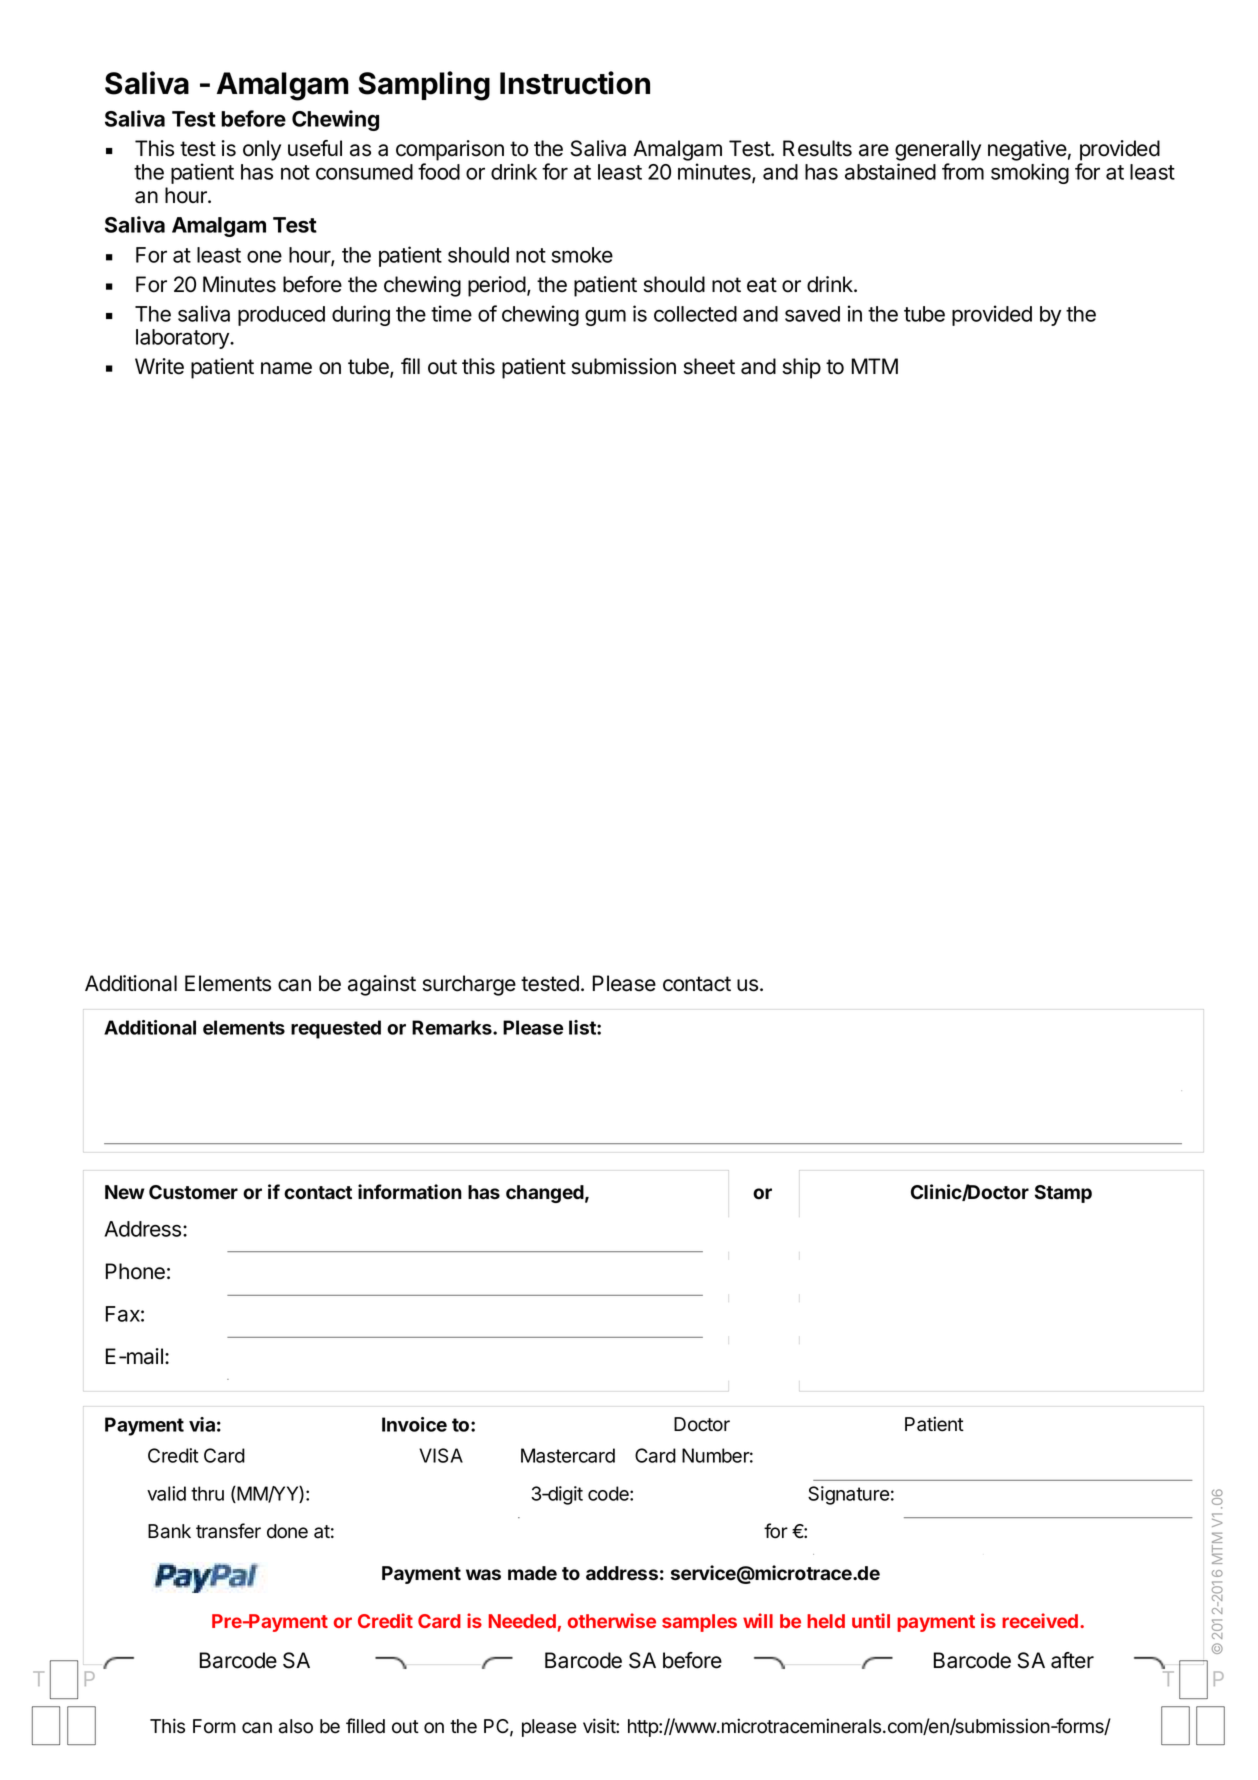 This document has width=1258, height=1780. What do you see at coordinates (709, 366) in the document?
I see `sheet` at bounding box center [709, 366].
